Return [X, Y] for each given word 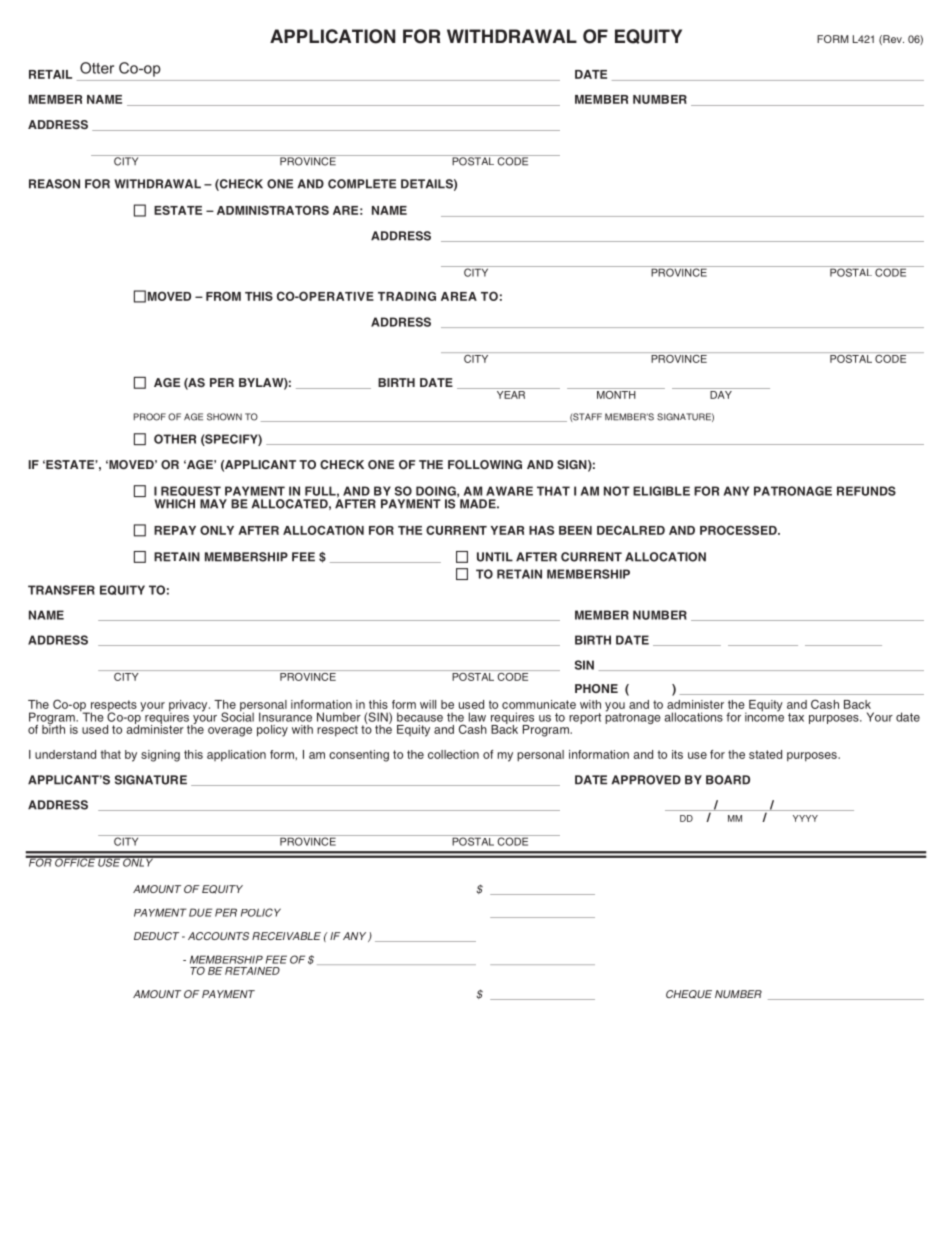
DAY [721, 393]
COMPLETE [362, 184]
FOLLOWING [485, 464]
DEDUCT [156, 936]
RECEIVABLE [286, 936]
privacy [189, 707]
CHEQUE [689, 994]
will [428, 704]
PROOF [150, 417]
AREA [459, 296]
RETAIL [50, 74]
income [764, 716]
